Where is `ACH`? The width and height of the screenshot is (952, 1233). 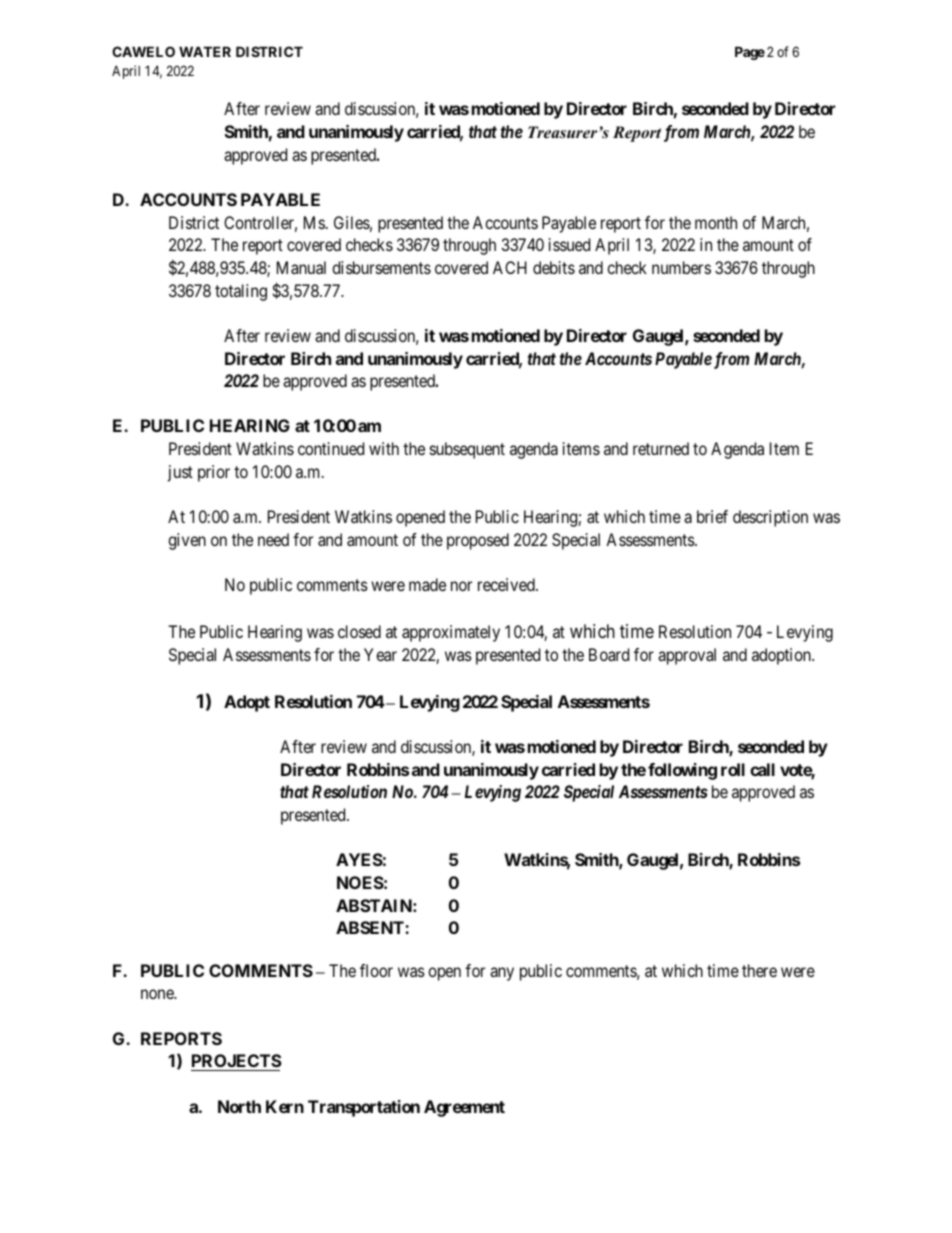 ACH is located at coordinates (510, 267).
